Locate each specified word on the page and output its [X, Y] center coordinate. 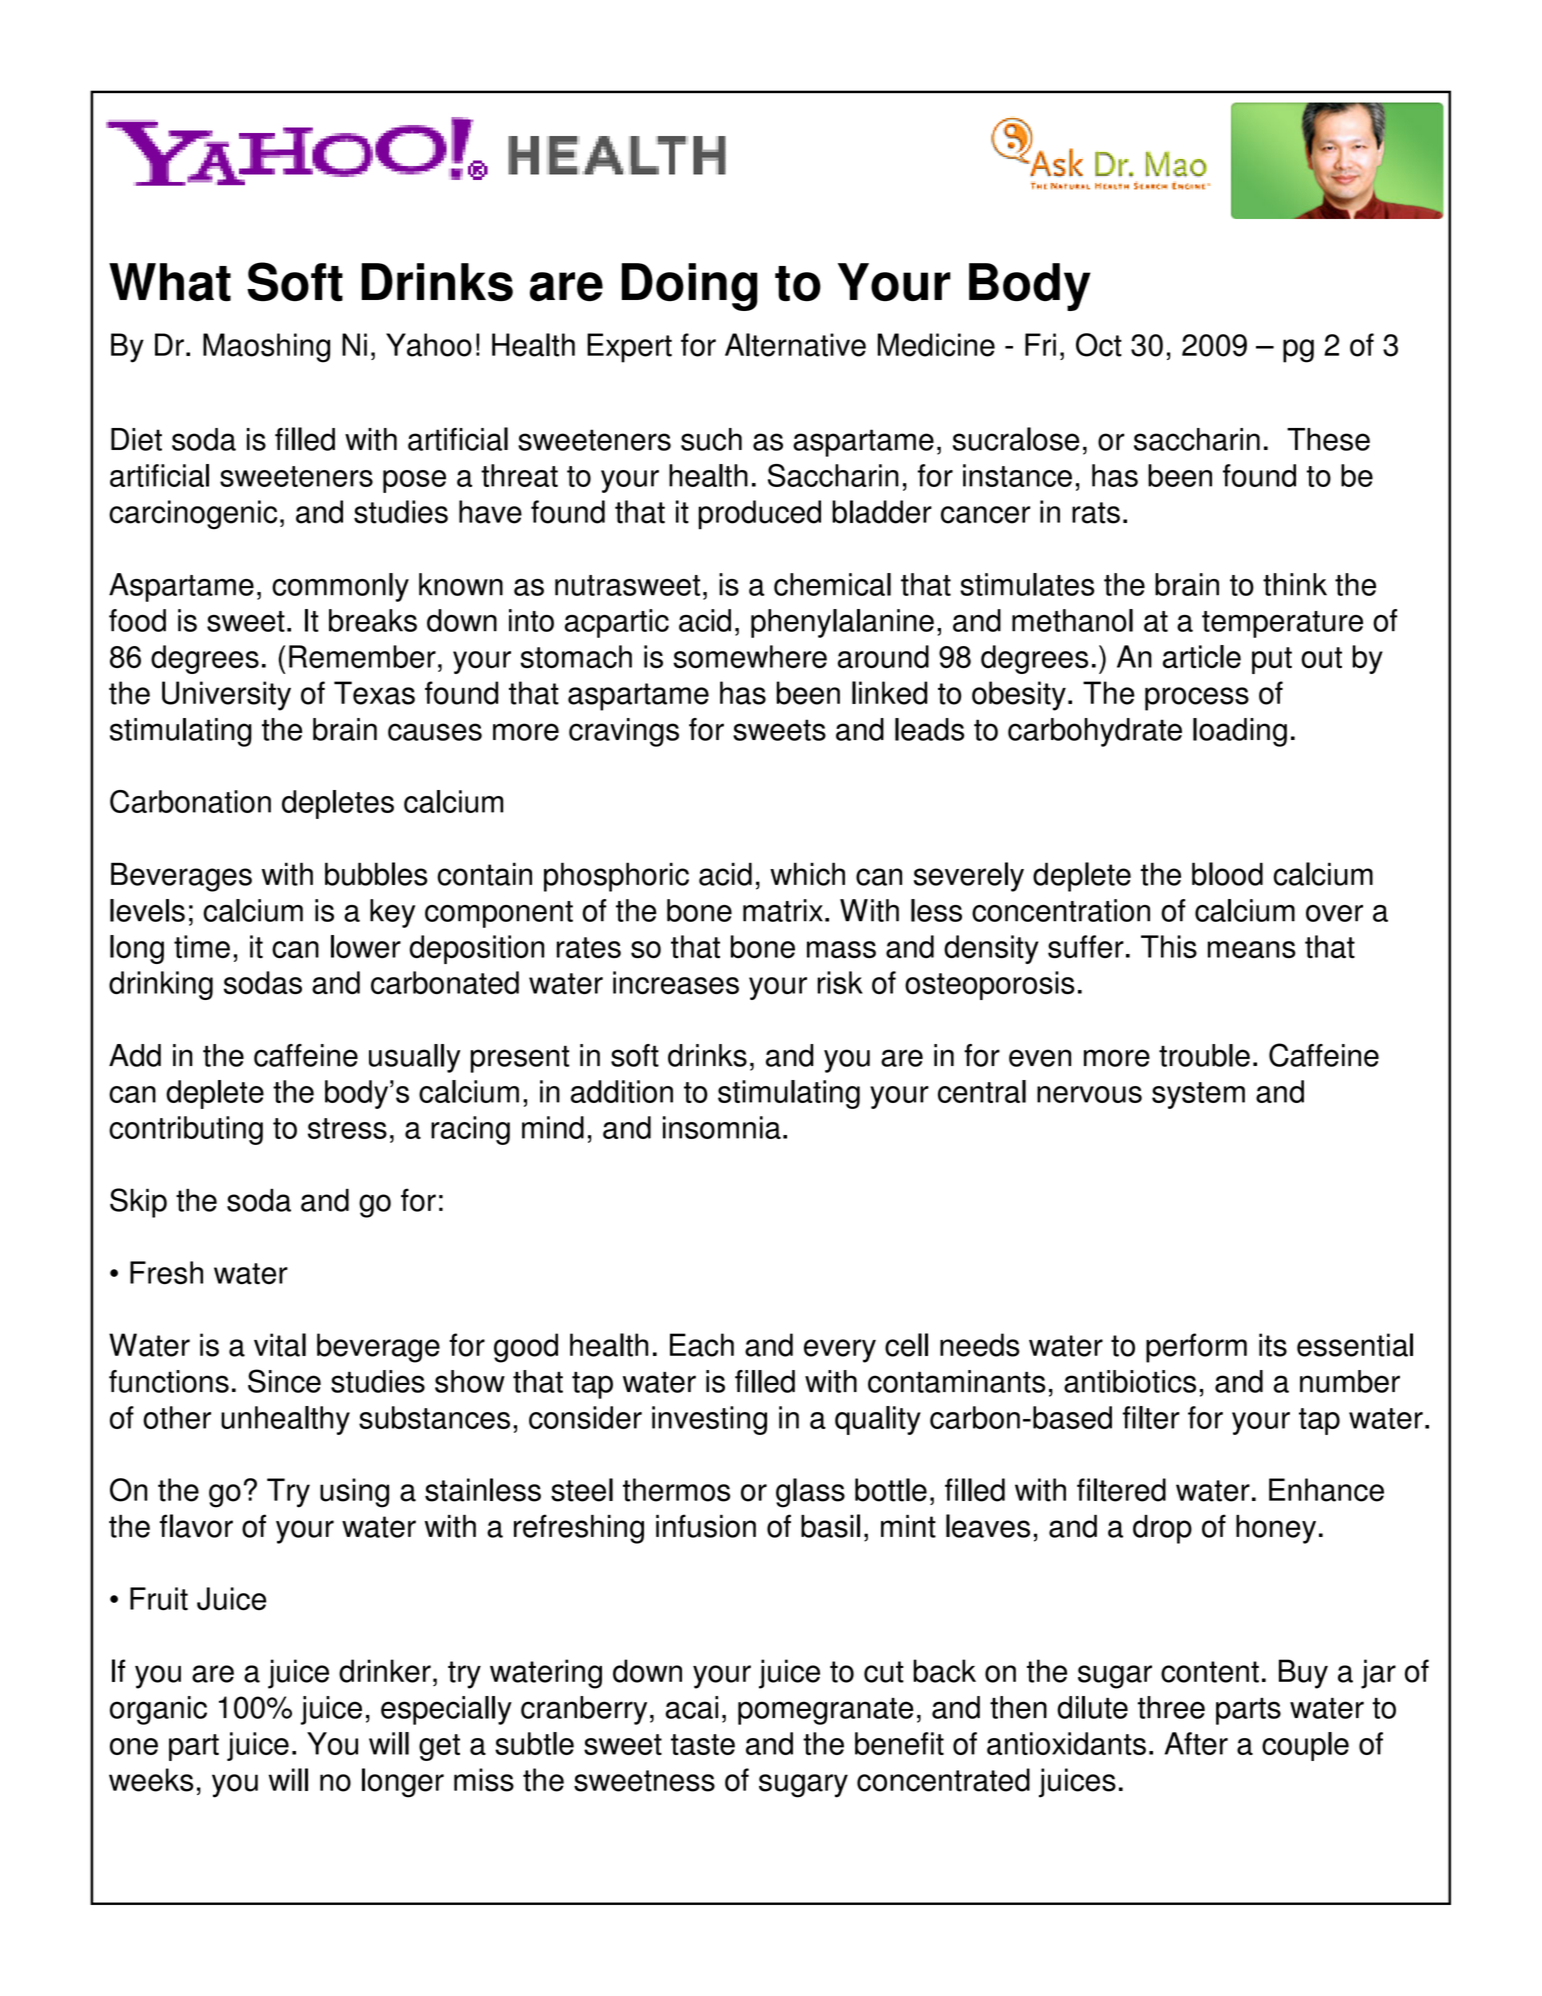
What [170, 282]
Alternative [795, 345]
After [1196, 1743]
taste [703, 1744]
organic [158, 1710]
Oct [1099, 345]
